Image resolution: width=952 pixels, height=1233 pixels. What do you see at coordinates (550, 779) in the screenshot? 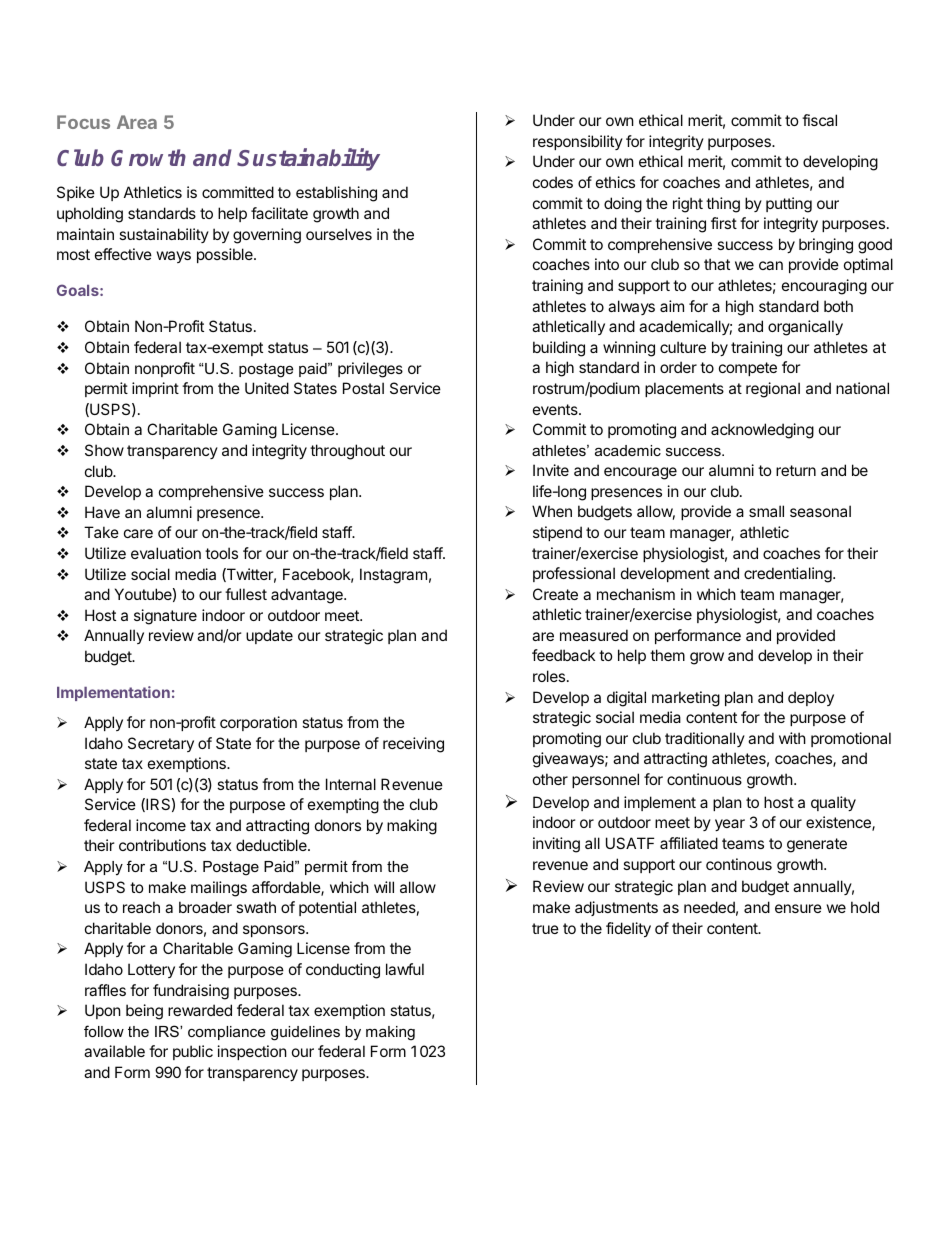
I see `other` at bounding box center [550, 779].
